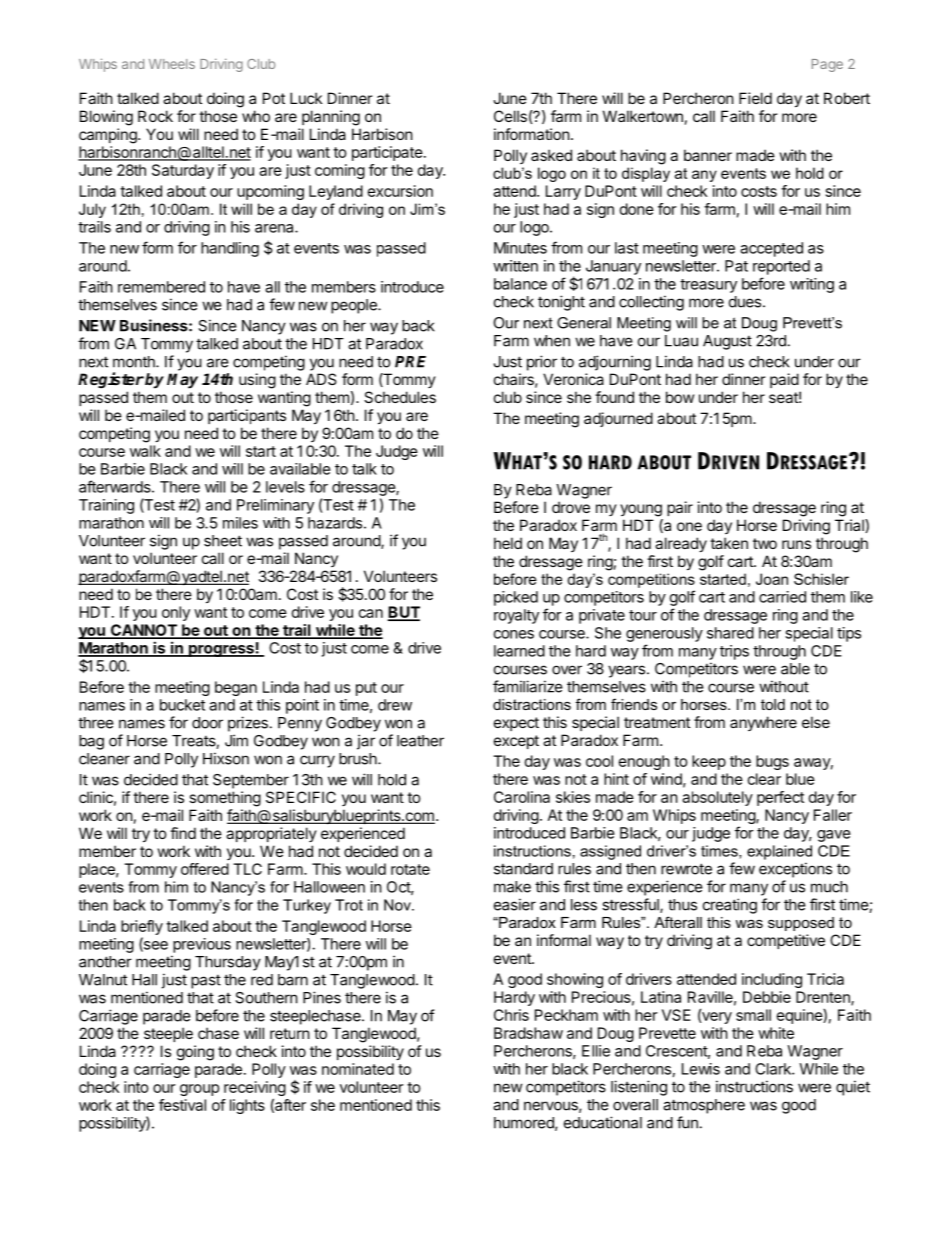 This image has width=952, height=1233. What do you see at coordinates (199, 1090) in the image?
I see `group` at bounding box center [199, 1090].
